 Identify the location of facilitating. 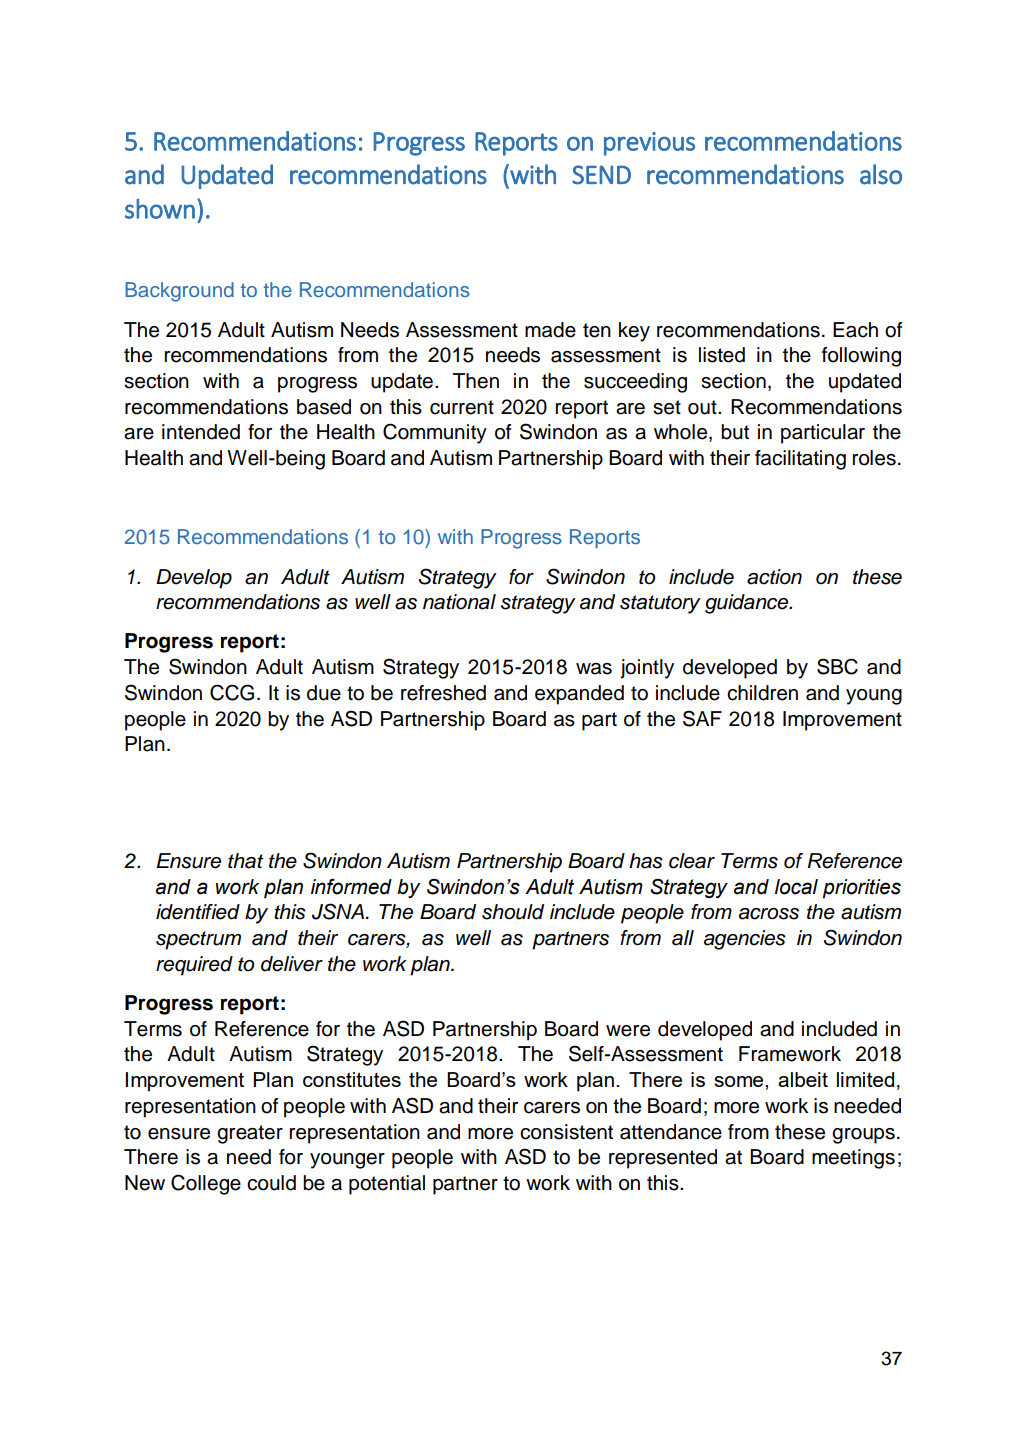
(800, 460).
